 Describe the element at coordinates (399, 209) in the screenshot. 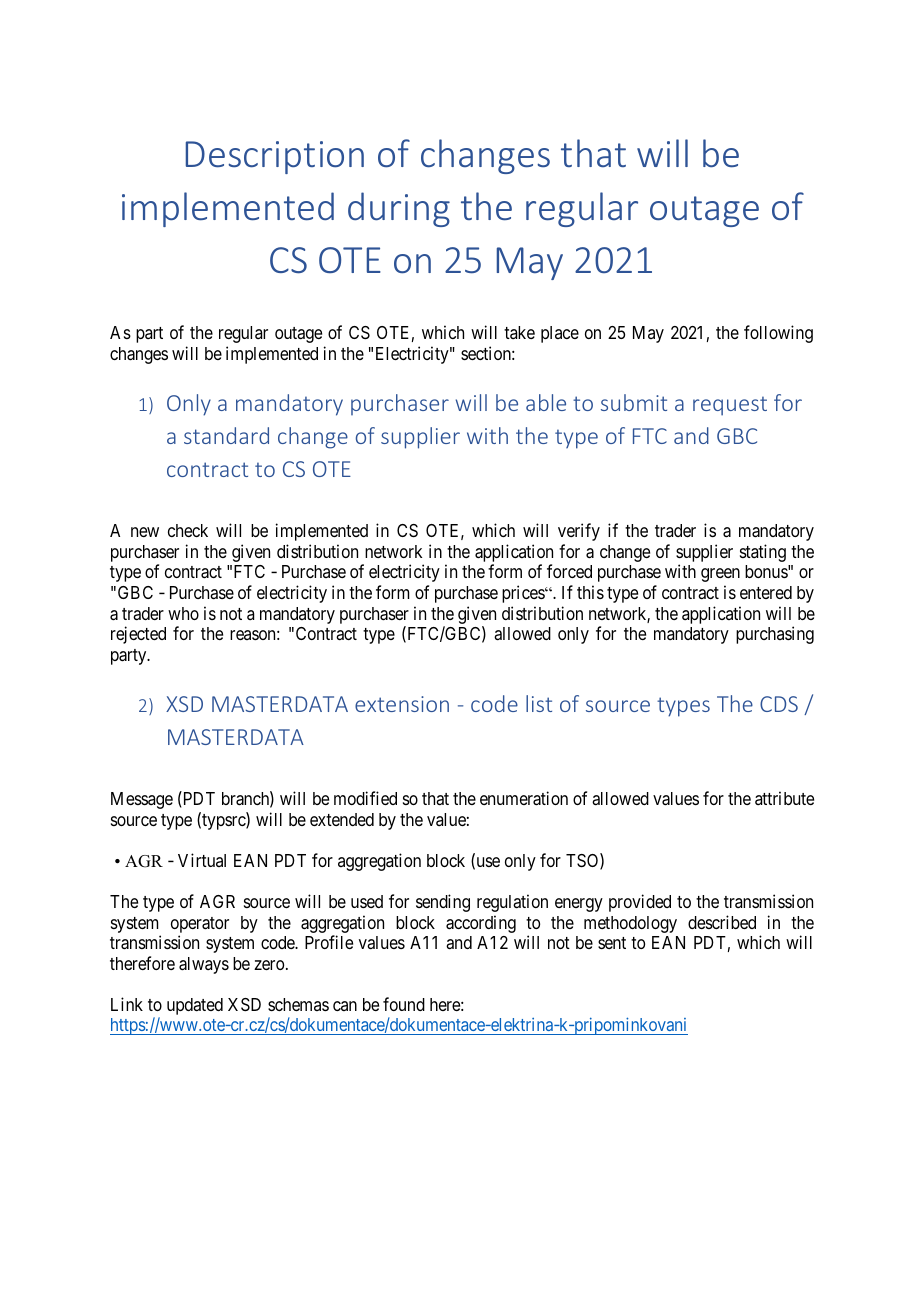

I see `during` at that location.
